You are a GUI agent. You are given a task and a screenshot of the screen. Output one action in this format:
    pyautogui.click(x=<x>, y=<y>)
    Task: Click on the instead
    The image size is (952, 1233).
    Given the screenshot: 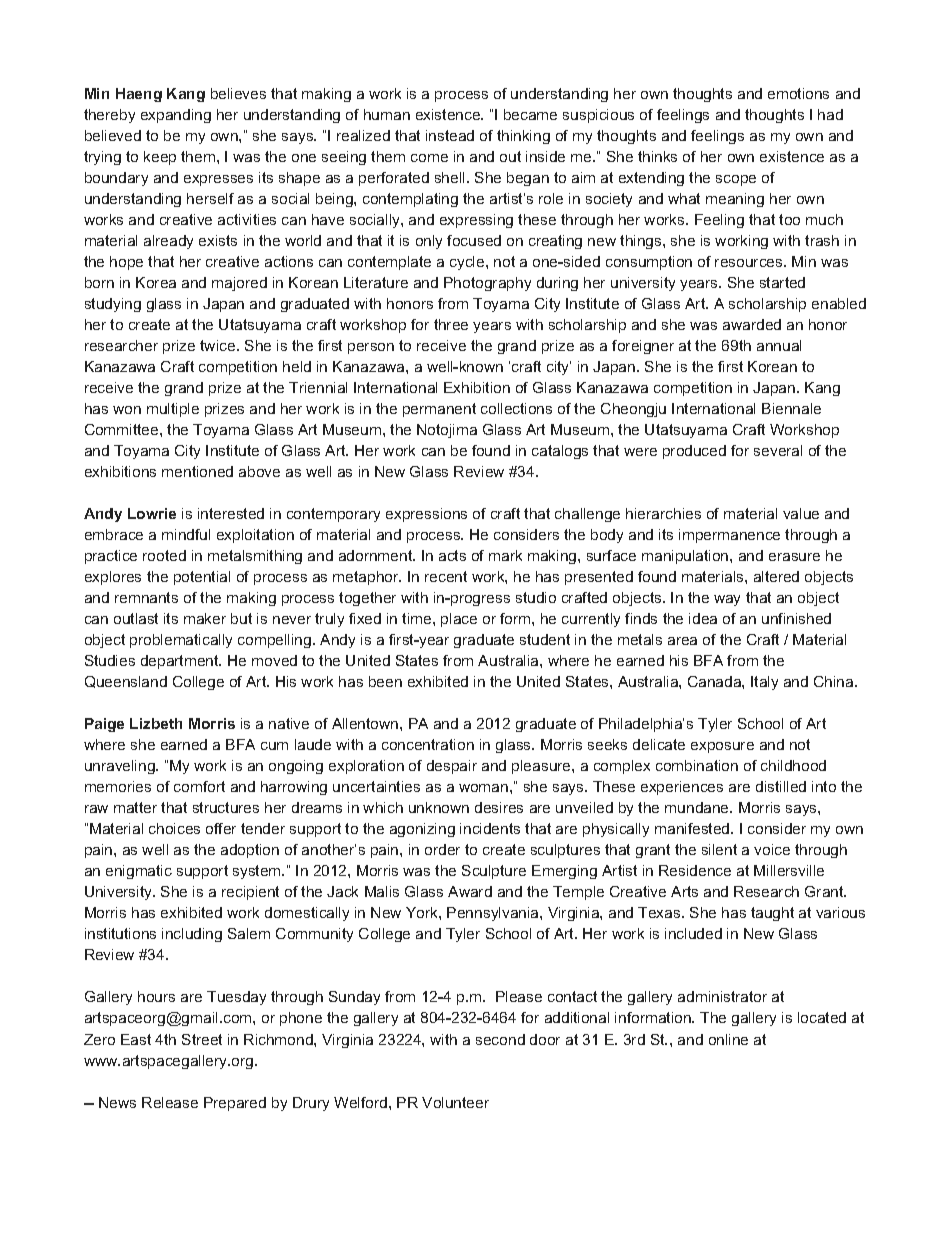 What is the action you would take?
    pyautogui.click(x=450, y=135)
